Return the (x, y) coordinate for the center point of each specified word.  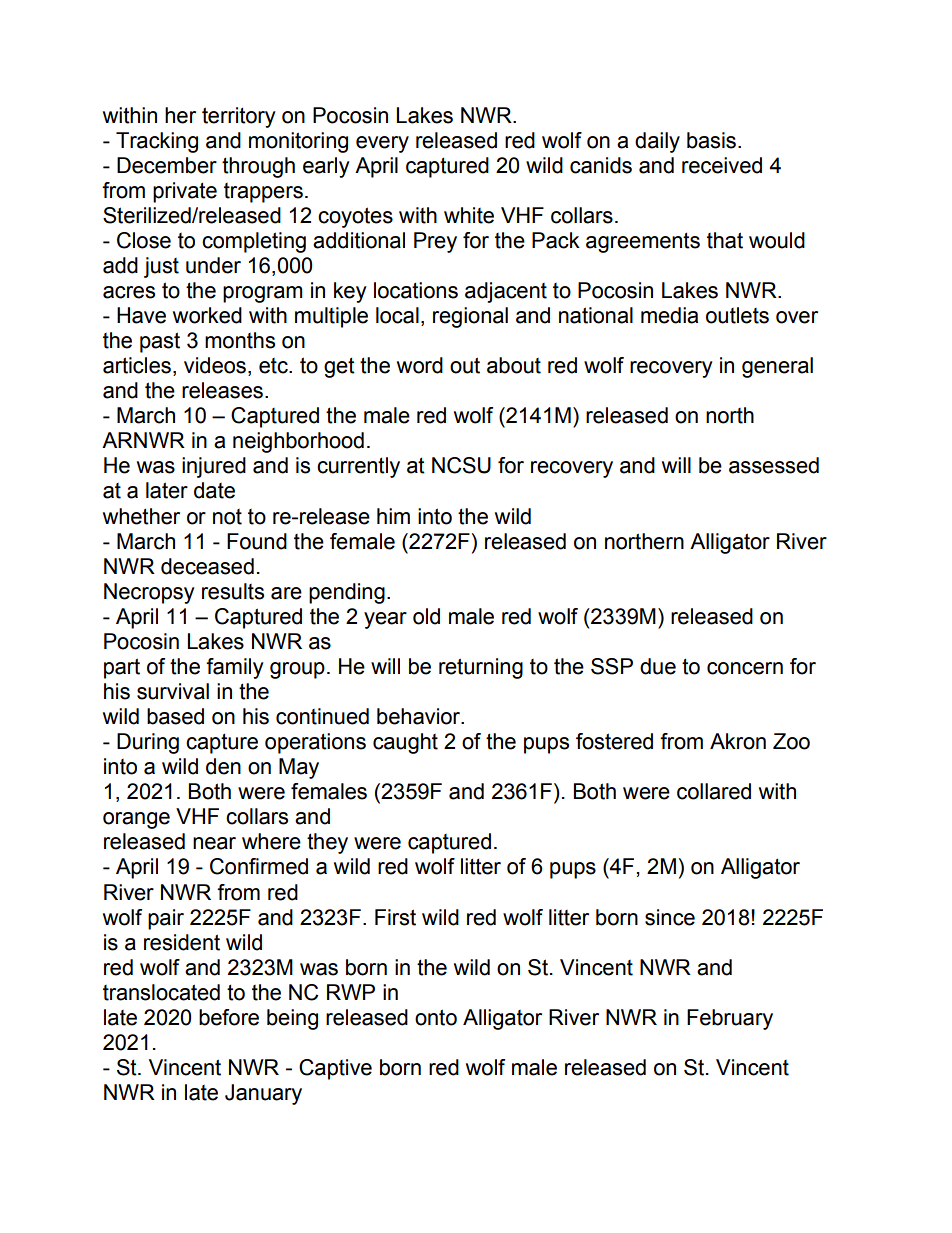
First (395, 917)
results (233, 591)
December (167, 165)
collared (714, 791)
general (777, 367)
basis (711, 140)
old (426, 616)
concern (745, 668)
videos (215, 365)
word (420, 365)
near (214, 843)
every (382, 144)
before (229, 1017)
